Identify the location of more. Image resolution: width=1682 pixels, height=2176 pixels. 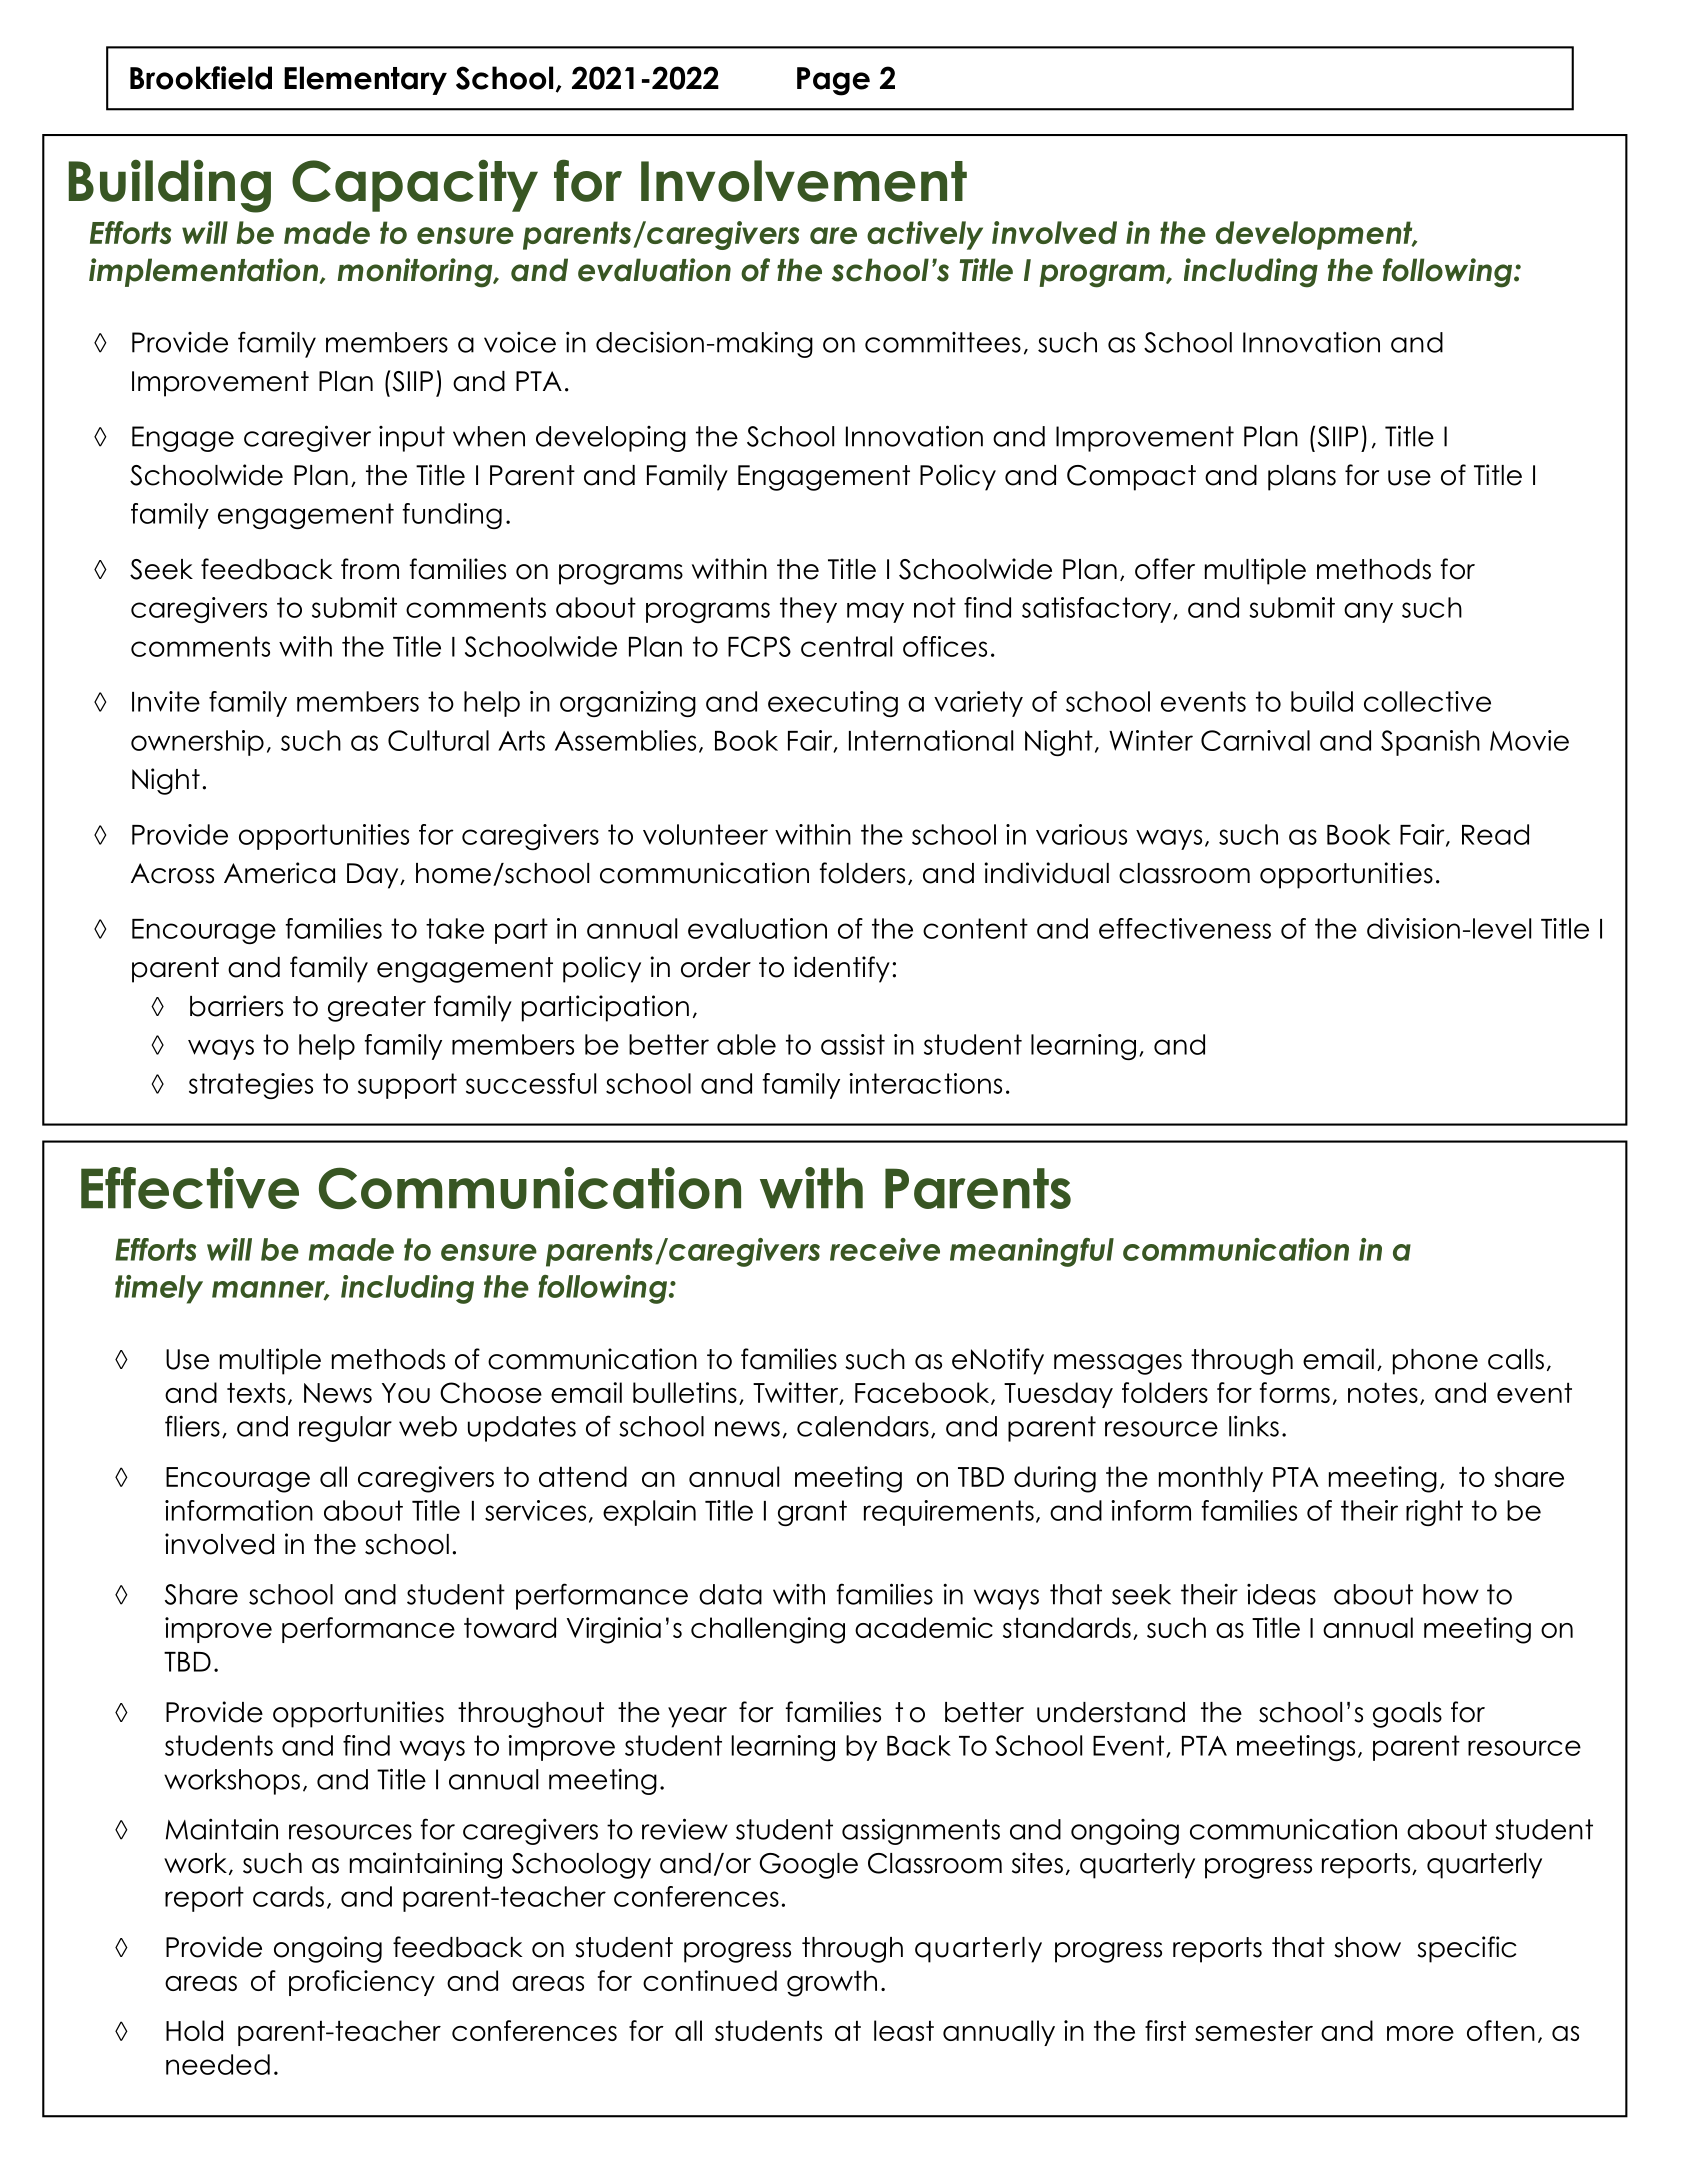
(1420, 2033).
